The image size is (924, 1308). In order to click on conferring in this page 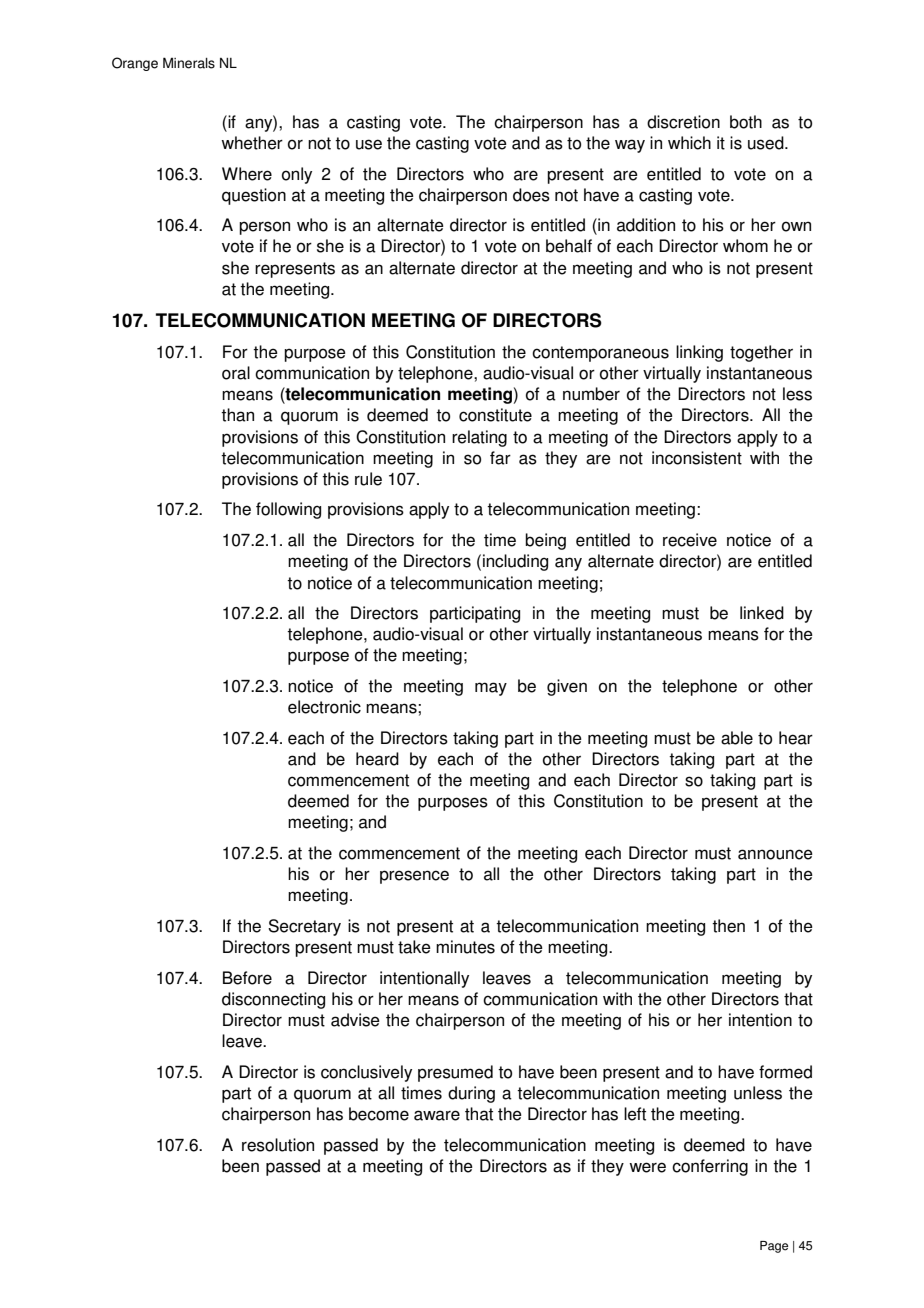, I will do `click(710, 1167)`.
